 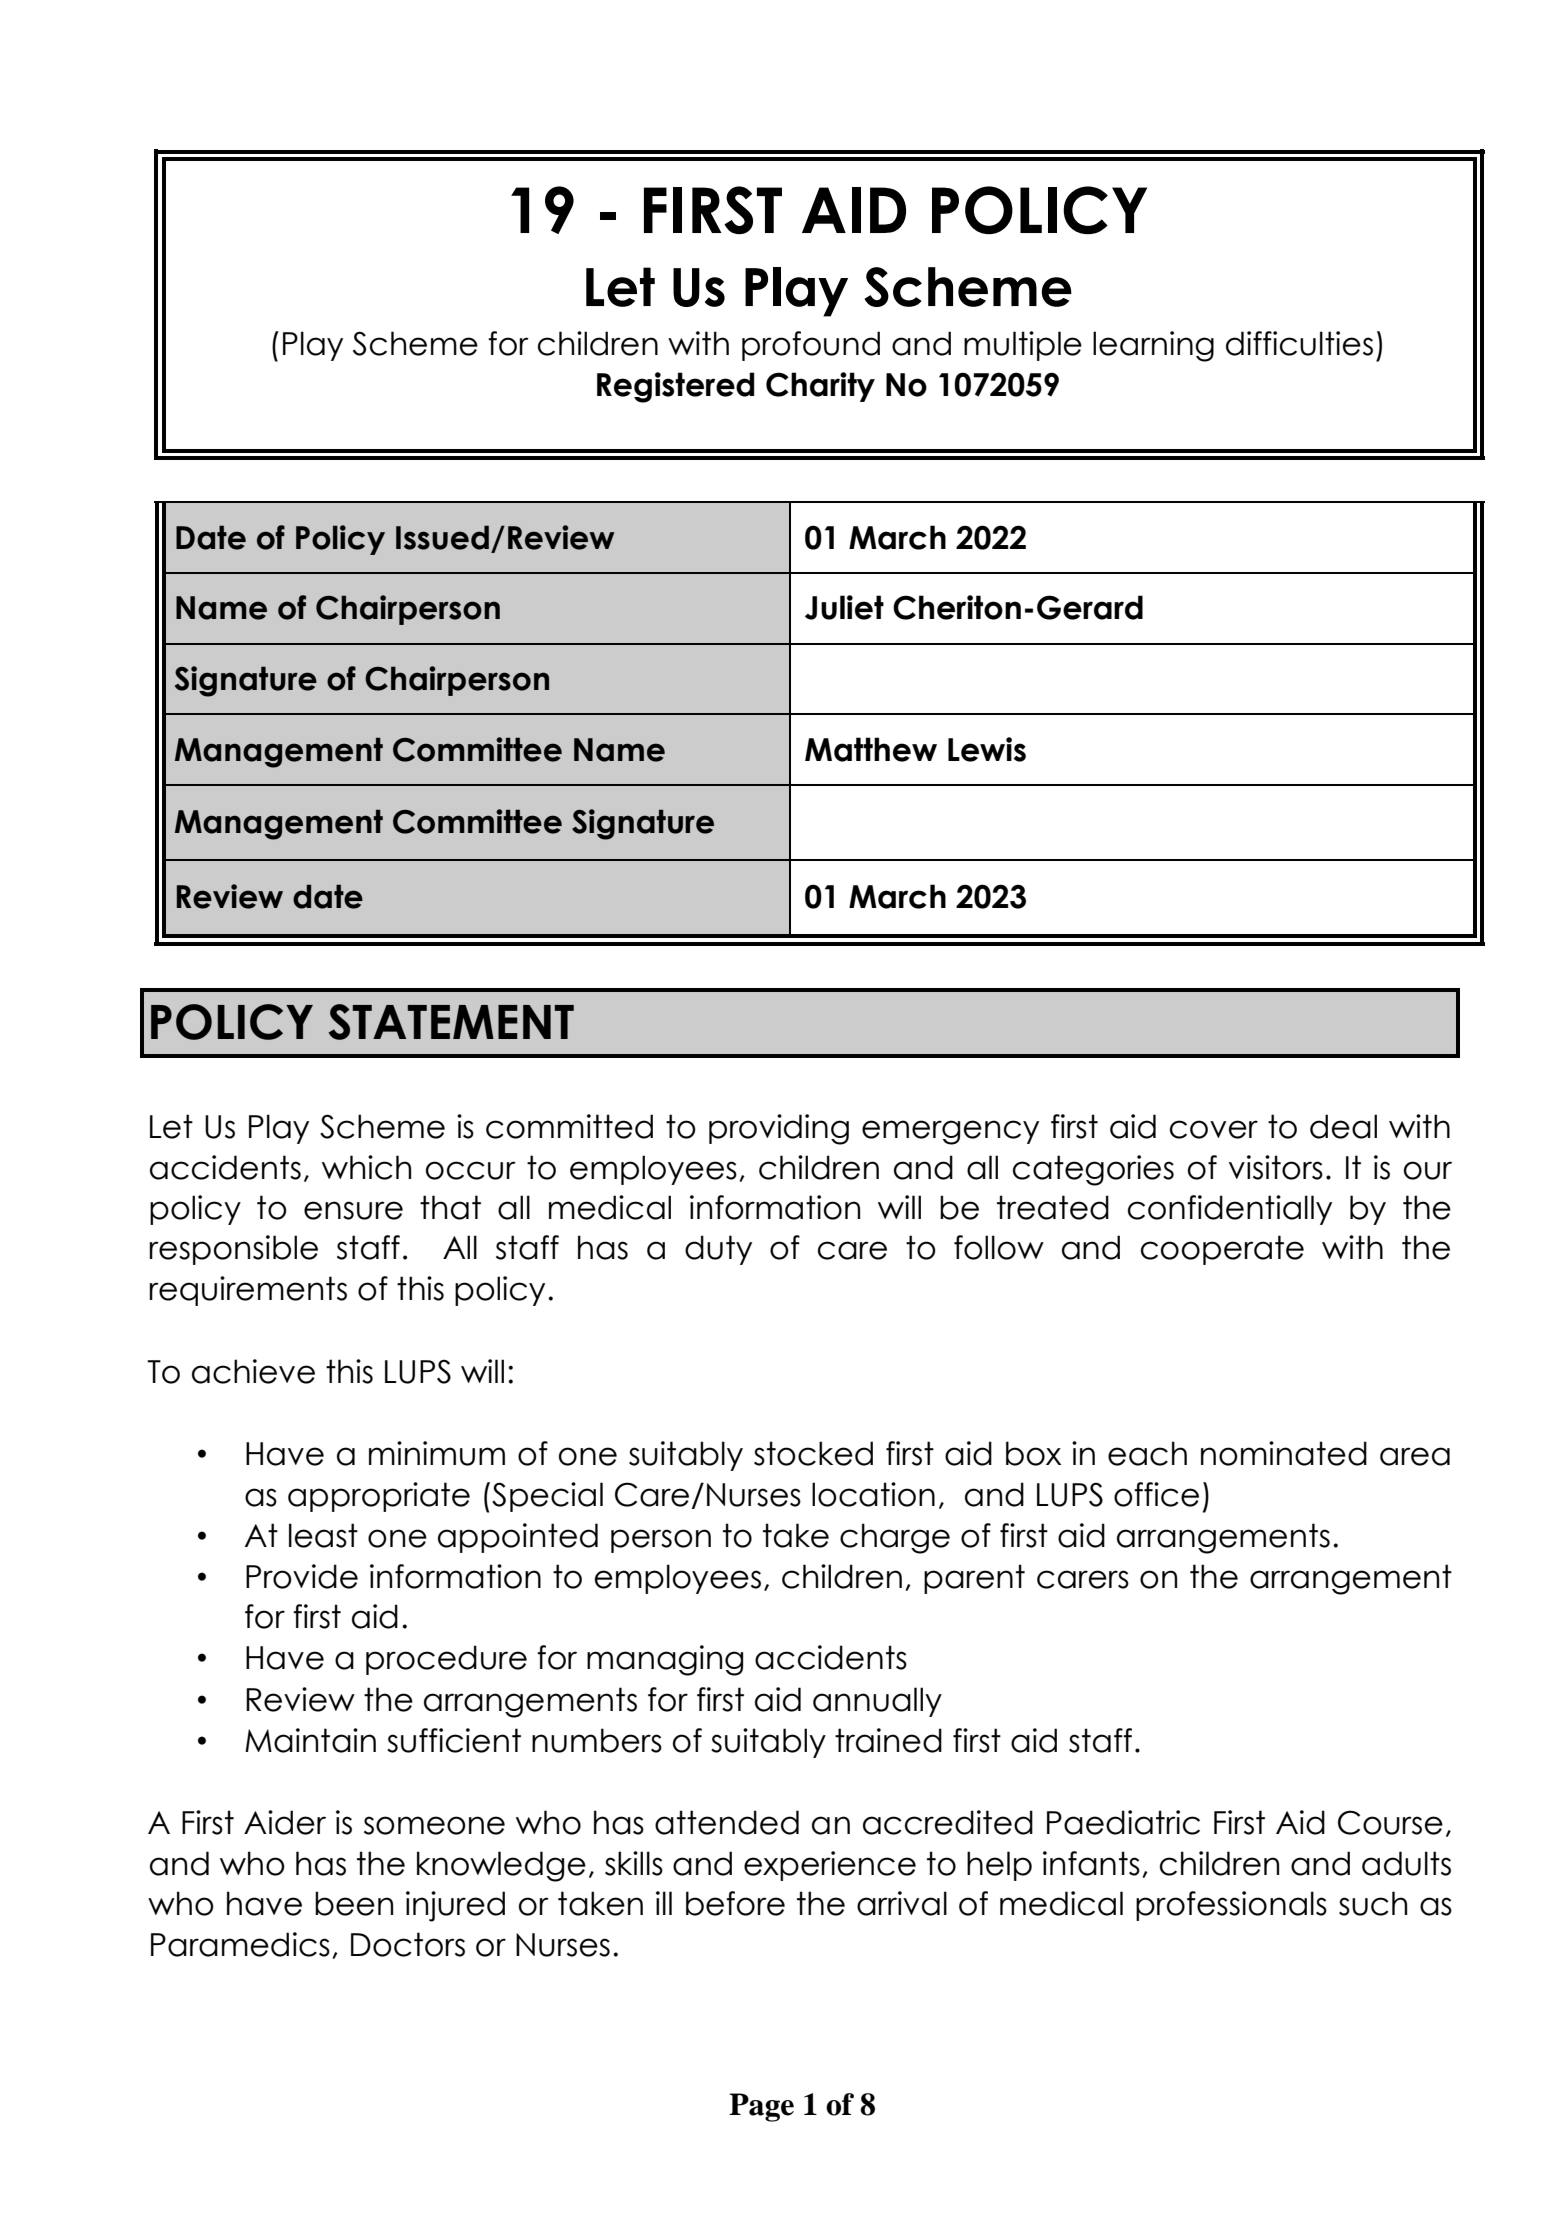 What do you see at coordinates (676, 387) in the screenshot?
I see `Registered` at bounding box center [676, 387].
